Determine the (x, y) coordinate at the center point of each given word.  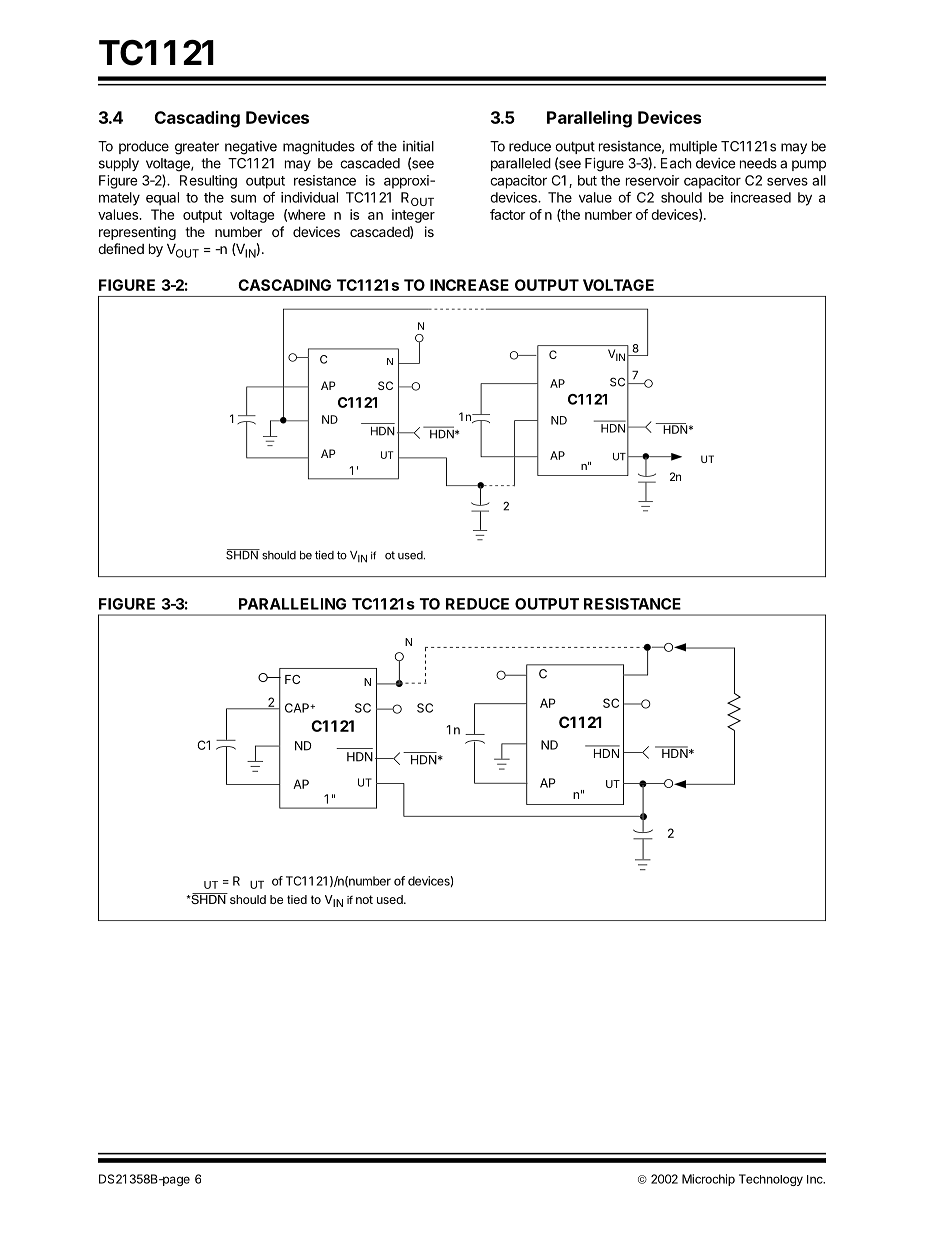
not (364, 899)
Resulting (208, 182)
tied (324, 555)
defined (121, 248)
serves (787, 181)
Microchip (708, 1180)
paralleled (521, 164)
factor (508, 214)
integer (413, 216)
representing (137, 233)
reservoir (653, 180)
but (587, 180)
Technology (771, 1180)
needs (758, 163)
